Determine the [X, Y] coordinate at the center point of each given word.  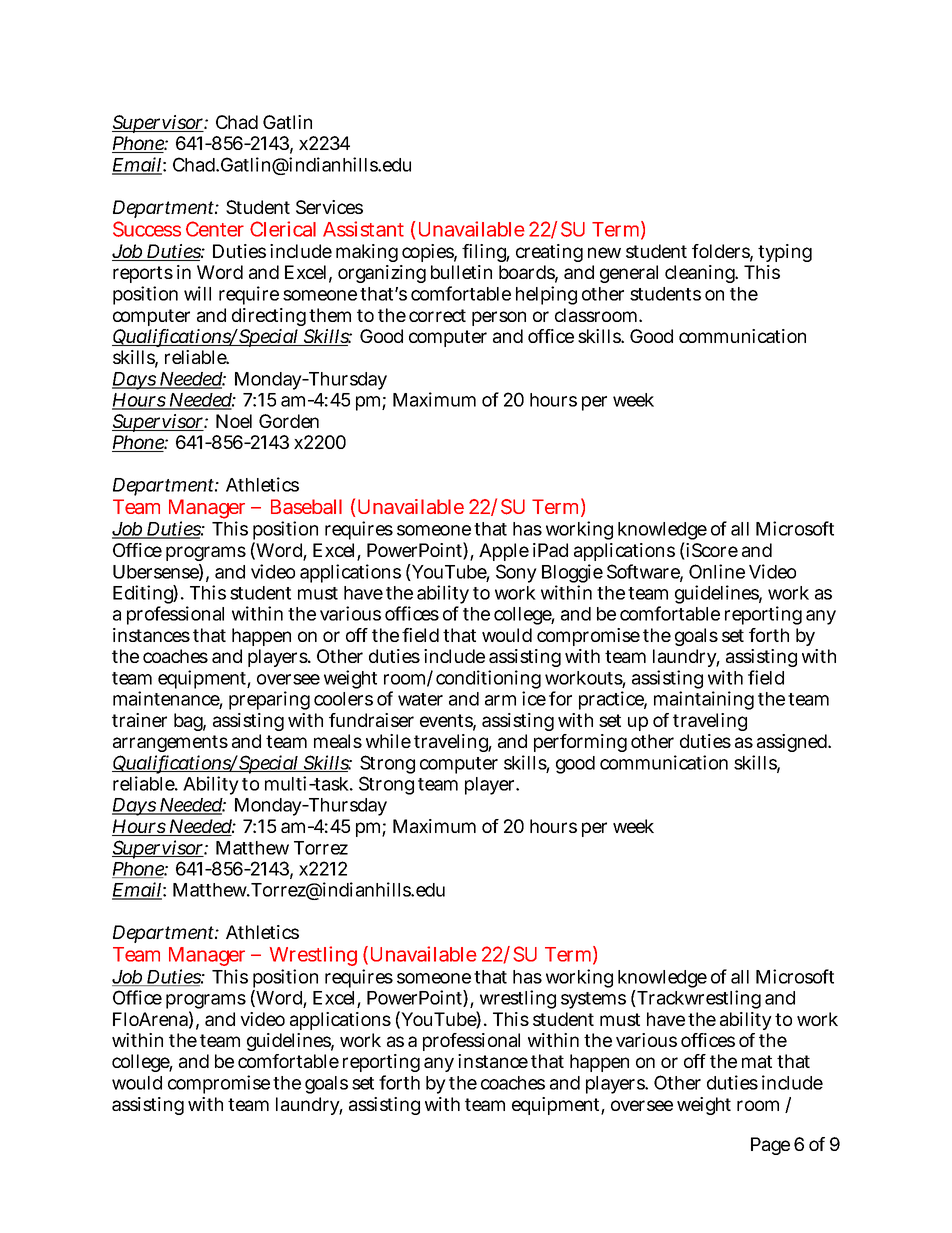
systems [593, 1000]
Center [215, 229]
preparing [269, 700]
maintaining [704, 700]
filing [486, 255]
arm [500, 700]
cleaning [701, 274]
